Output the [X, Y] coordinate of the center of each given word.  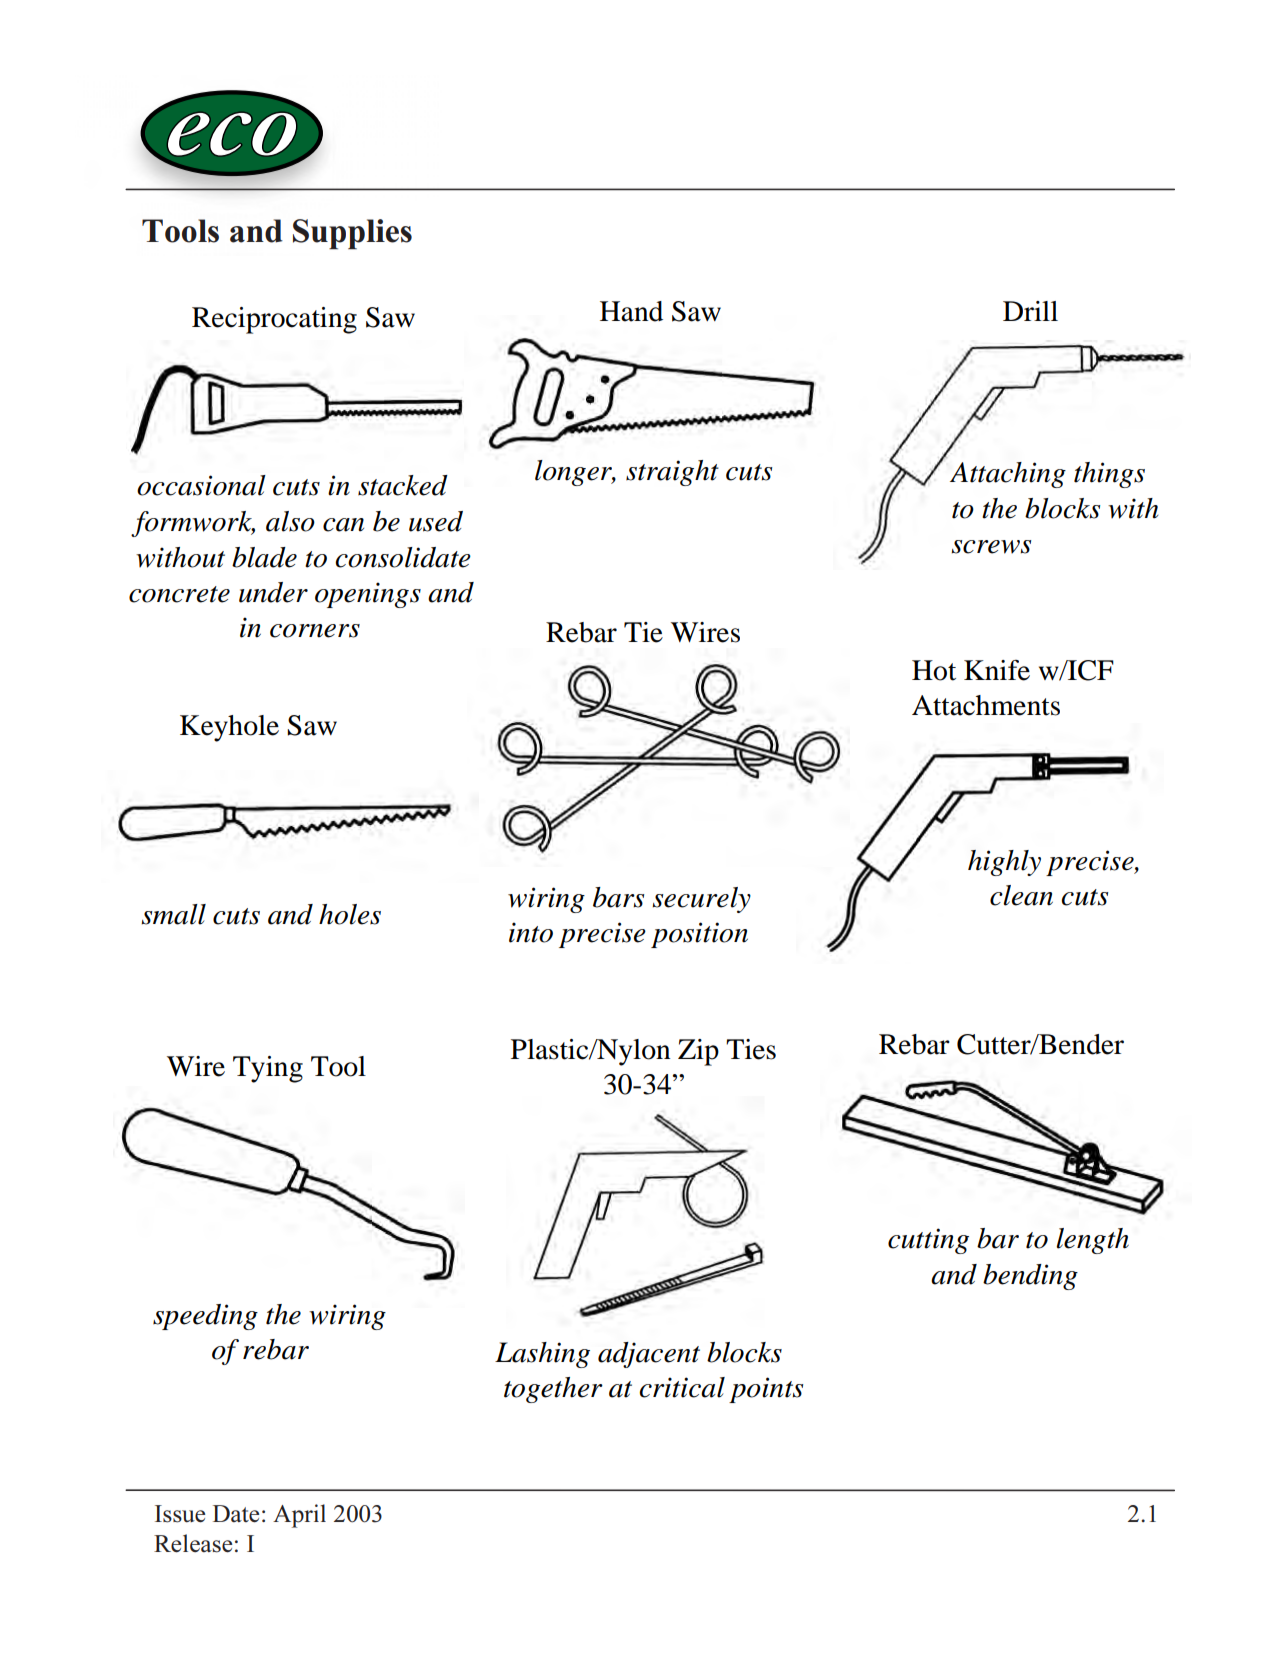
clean [1021, 895]
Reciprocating [274, 320]
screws [991, 547]
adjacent [649, 1355]
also [290, 521]
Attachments [986, 705]
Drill [1030, 311]
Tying [268, 1069]
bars [618, 897]
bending [1030, 1277]
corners [315, 631]
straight [672, 473]
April [299, 1516]
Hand [631, 311]
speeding [205, 1317]
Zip [698, 1052]
